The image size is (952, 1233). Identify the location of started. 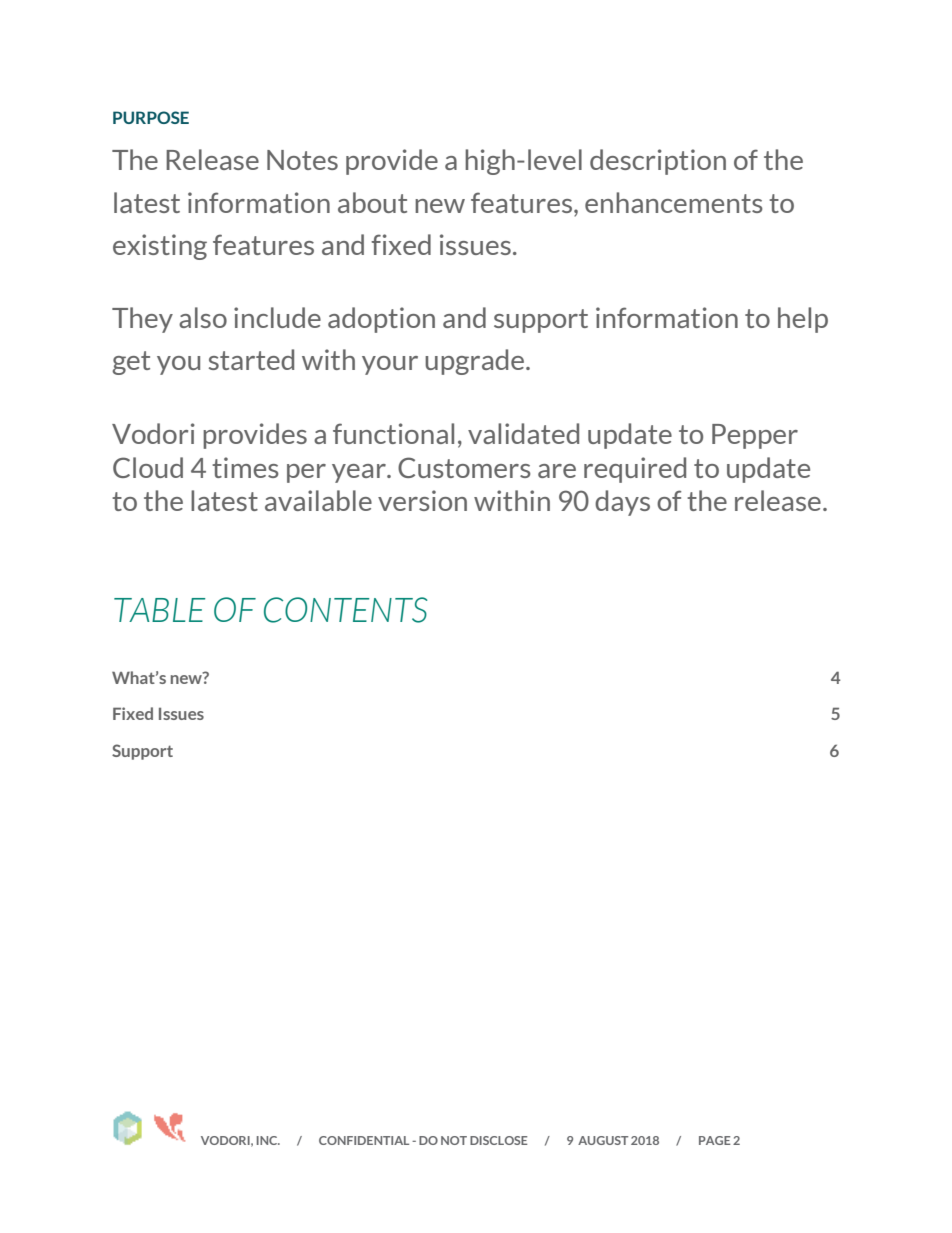
(251, 359).
